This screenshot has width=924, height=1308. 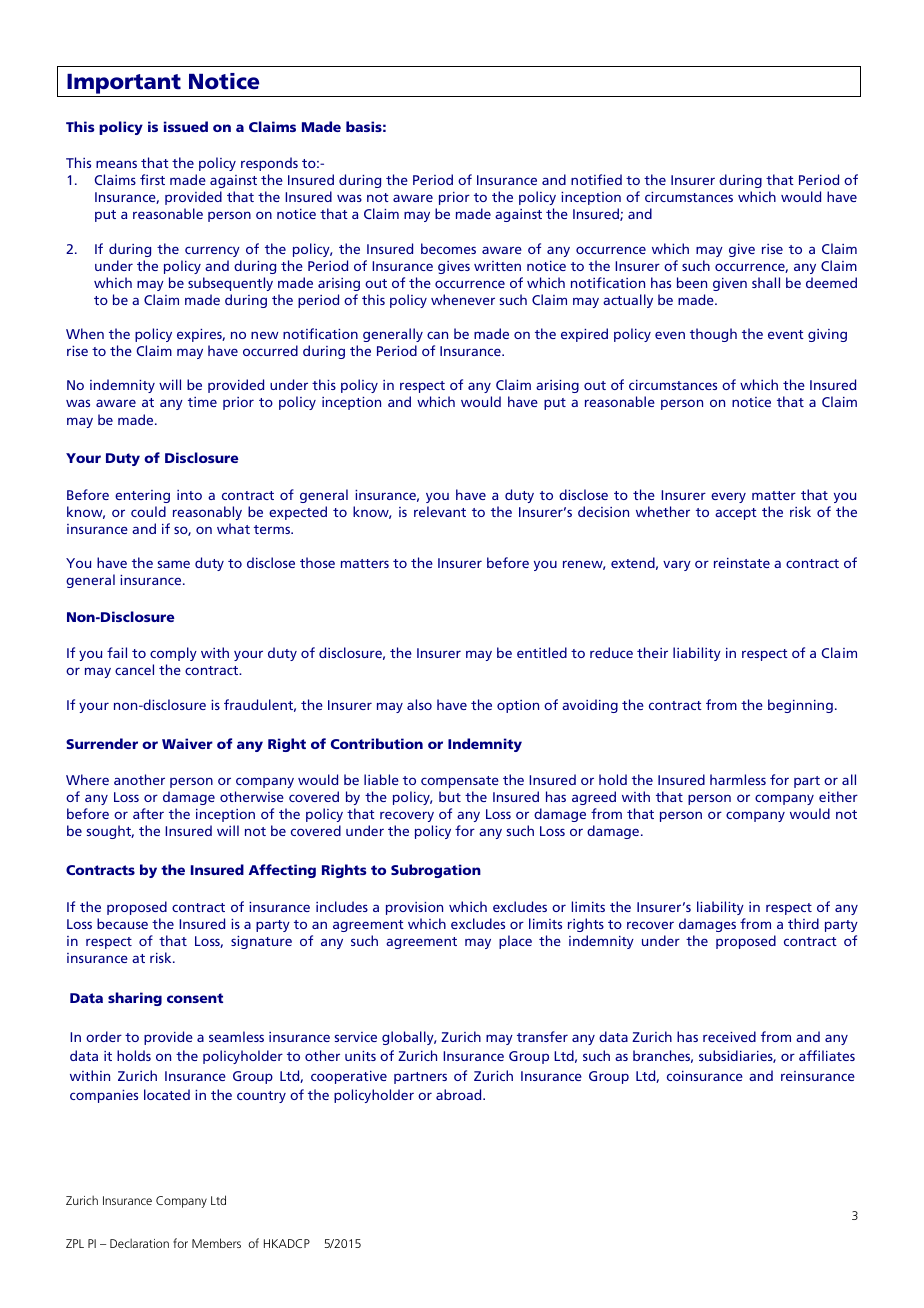 I want to click on though, so click(x=713, y=335).
